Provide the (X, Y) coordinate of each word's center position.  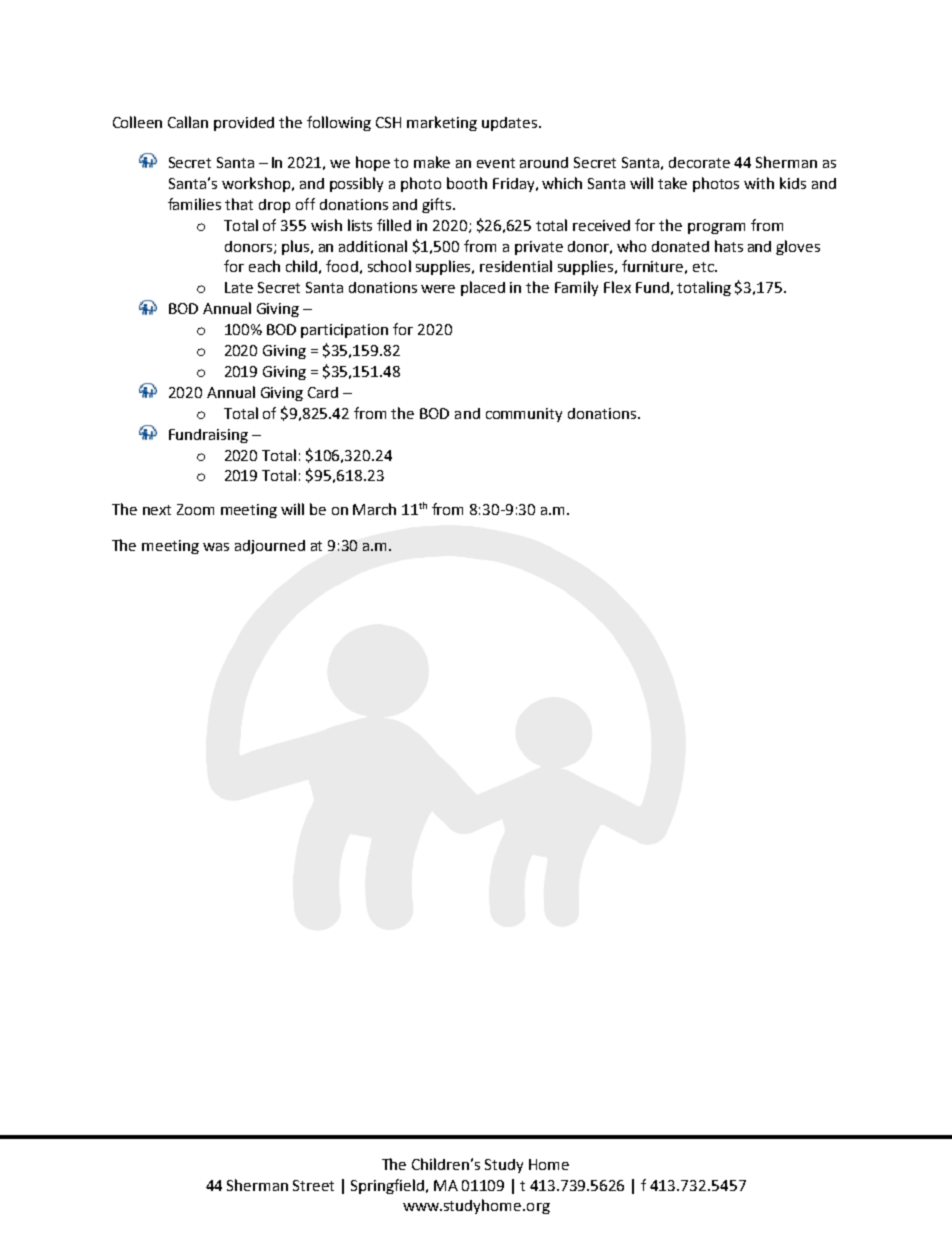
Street (313, 1185)
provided (244, 124)
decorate (699, 162)
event (496, 163)
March (374, 509)
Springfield (389, 1186)
